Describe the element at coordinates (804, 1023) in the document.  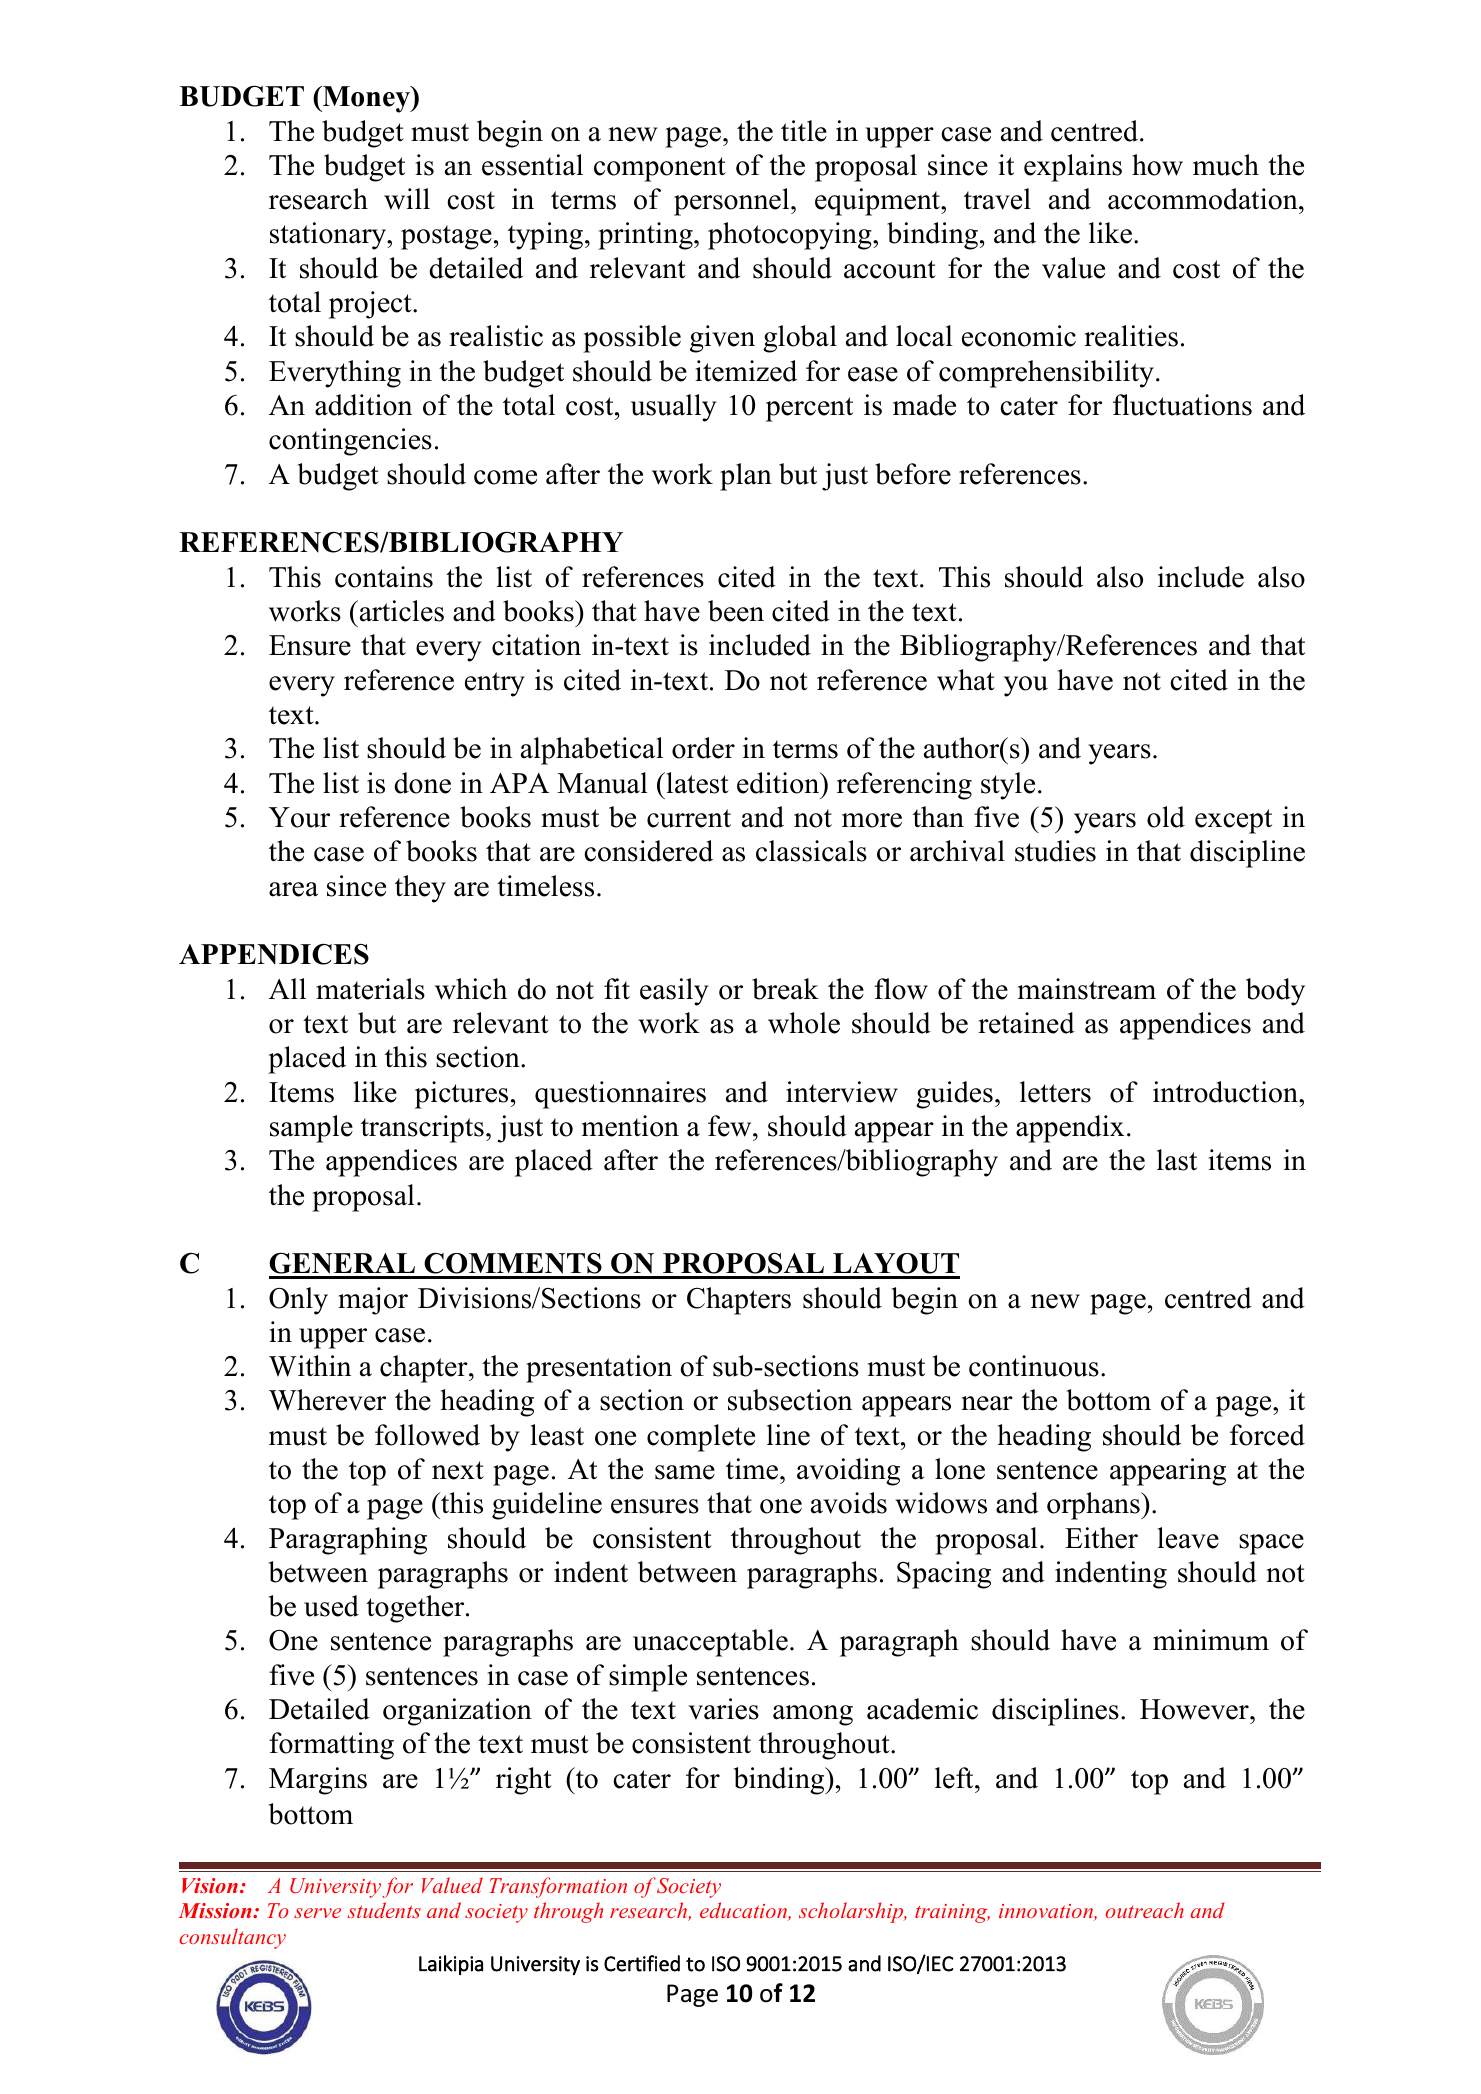
I see `whole` at that location.
